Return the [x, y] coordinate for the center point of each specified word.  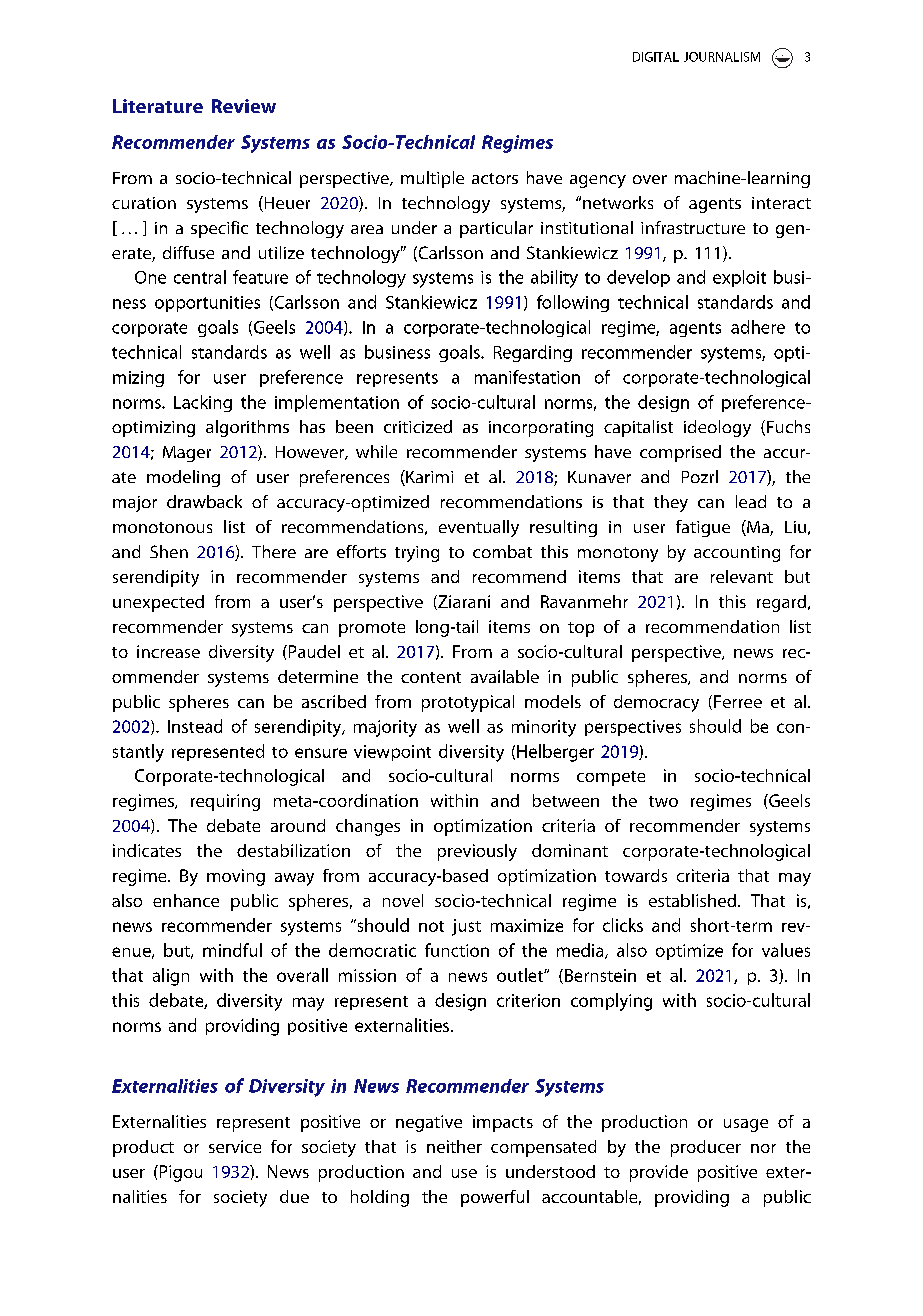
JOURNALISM [722, 57]
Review [244, 106]
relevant [742, 576]
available [505, 676]
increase [168, 651]
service [235, 1146]
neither [454, 1146]
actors [495, 178]
